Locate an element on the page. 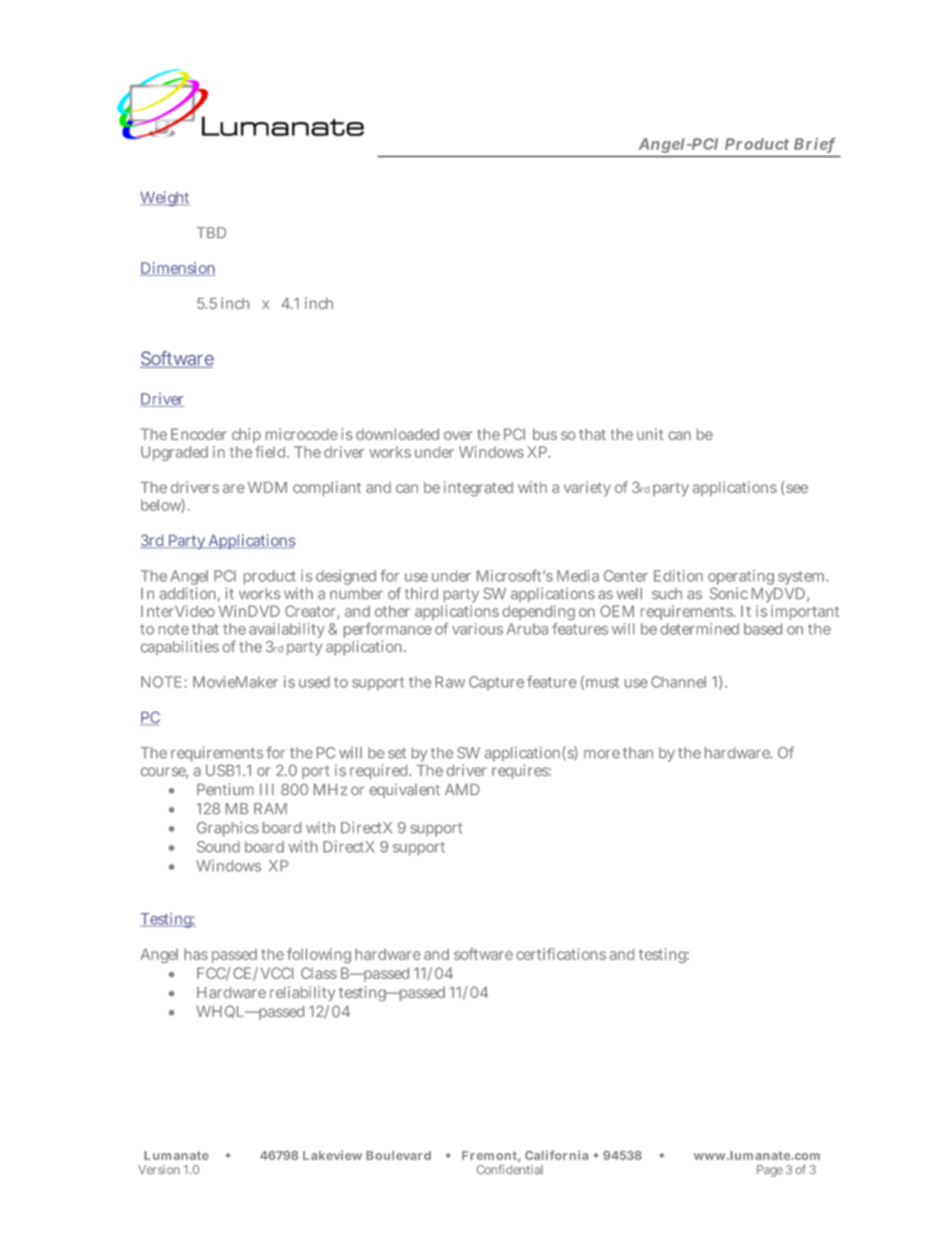  Capture is located at coordinates (496, 683).
